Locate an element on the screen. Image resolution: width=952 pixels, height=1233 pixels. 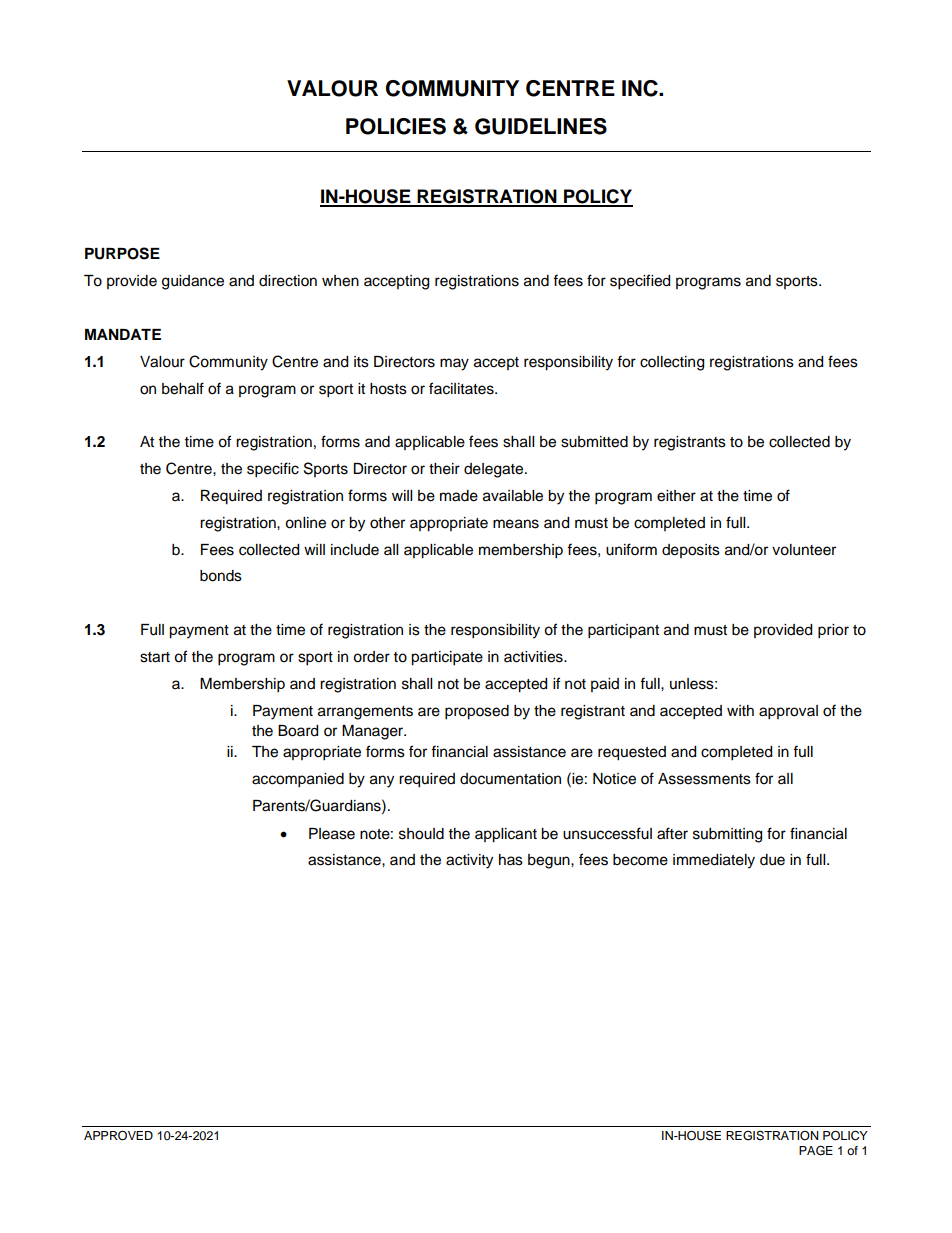
PAGE is located at coordinates (816, 1150).
